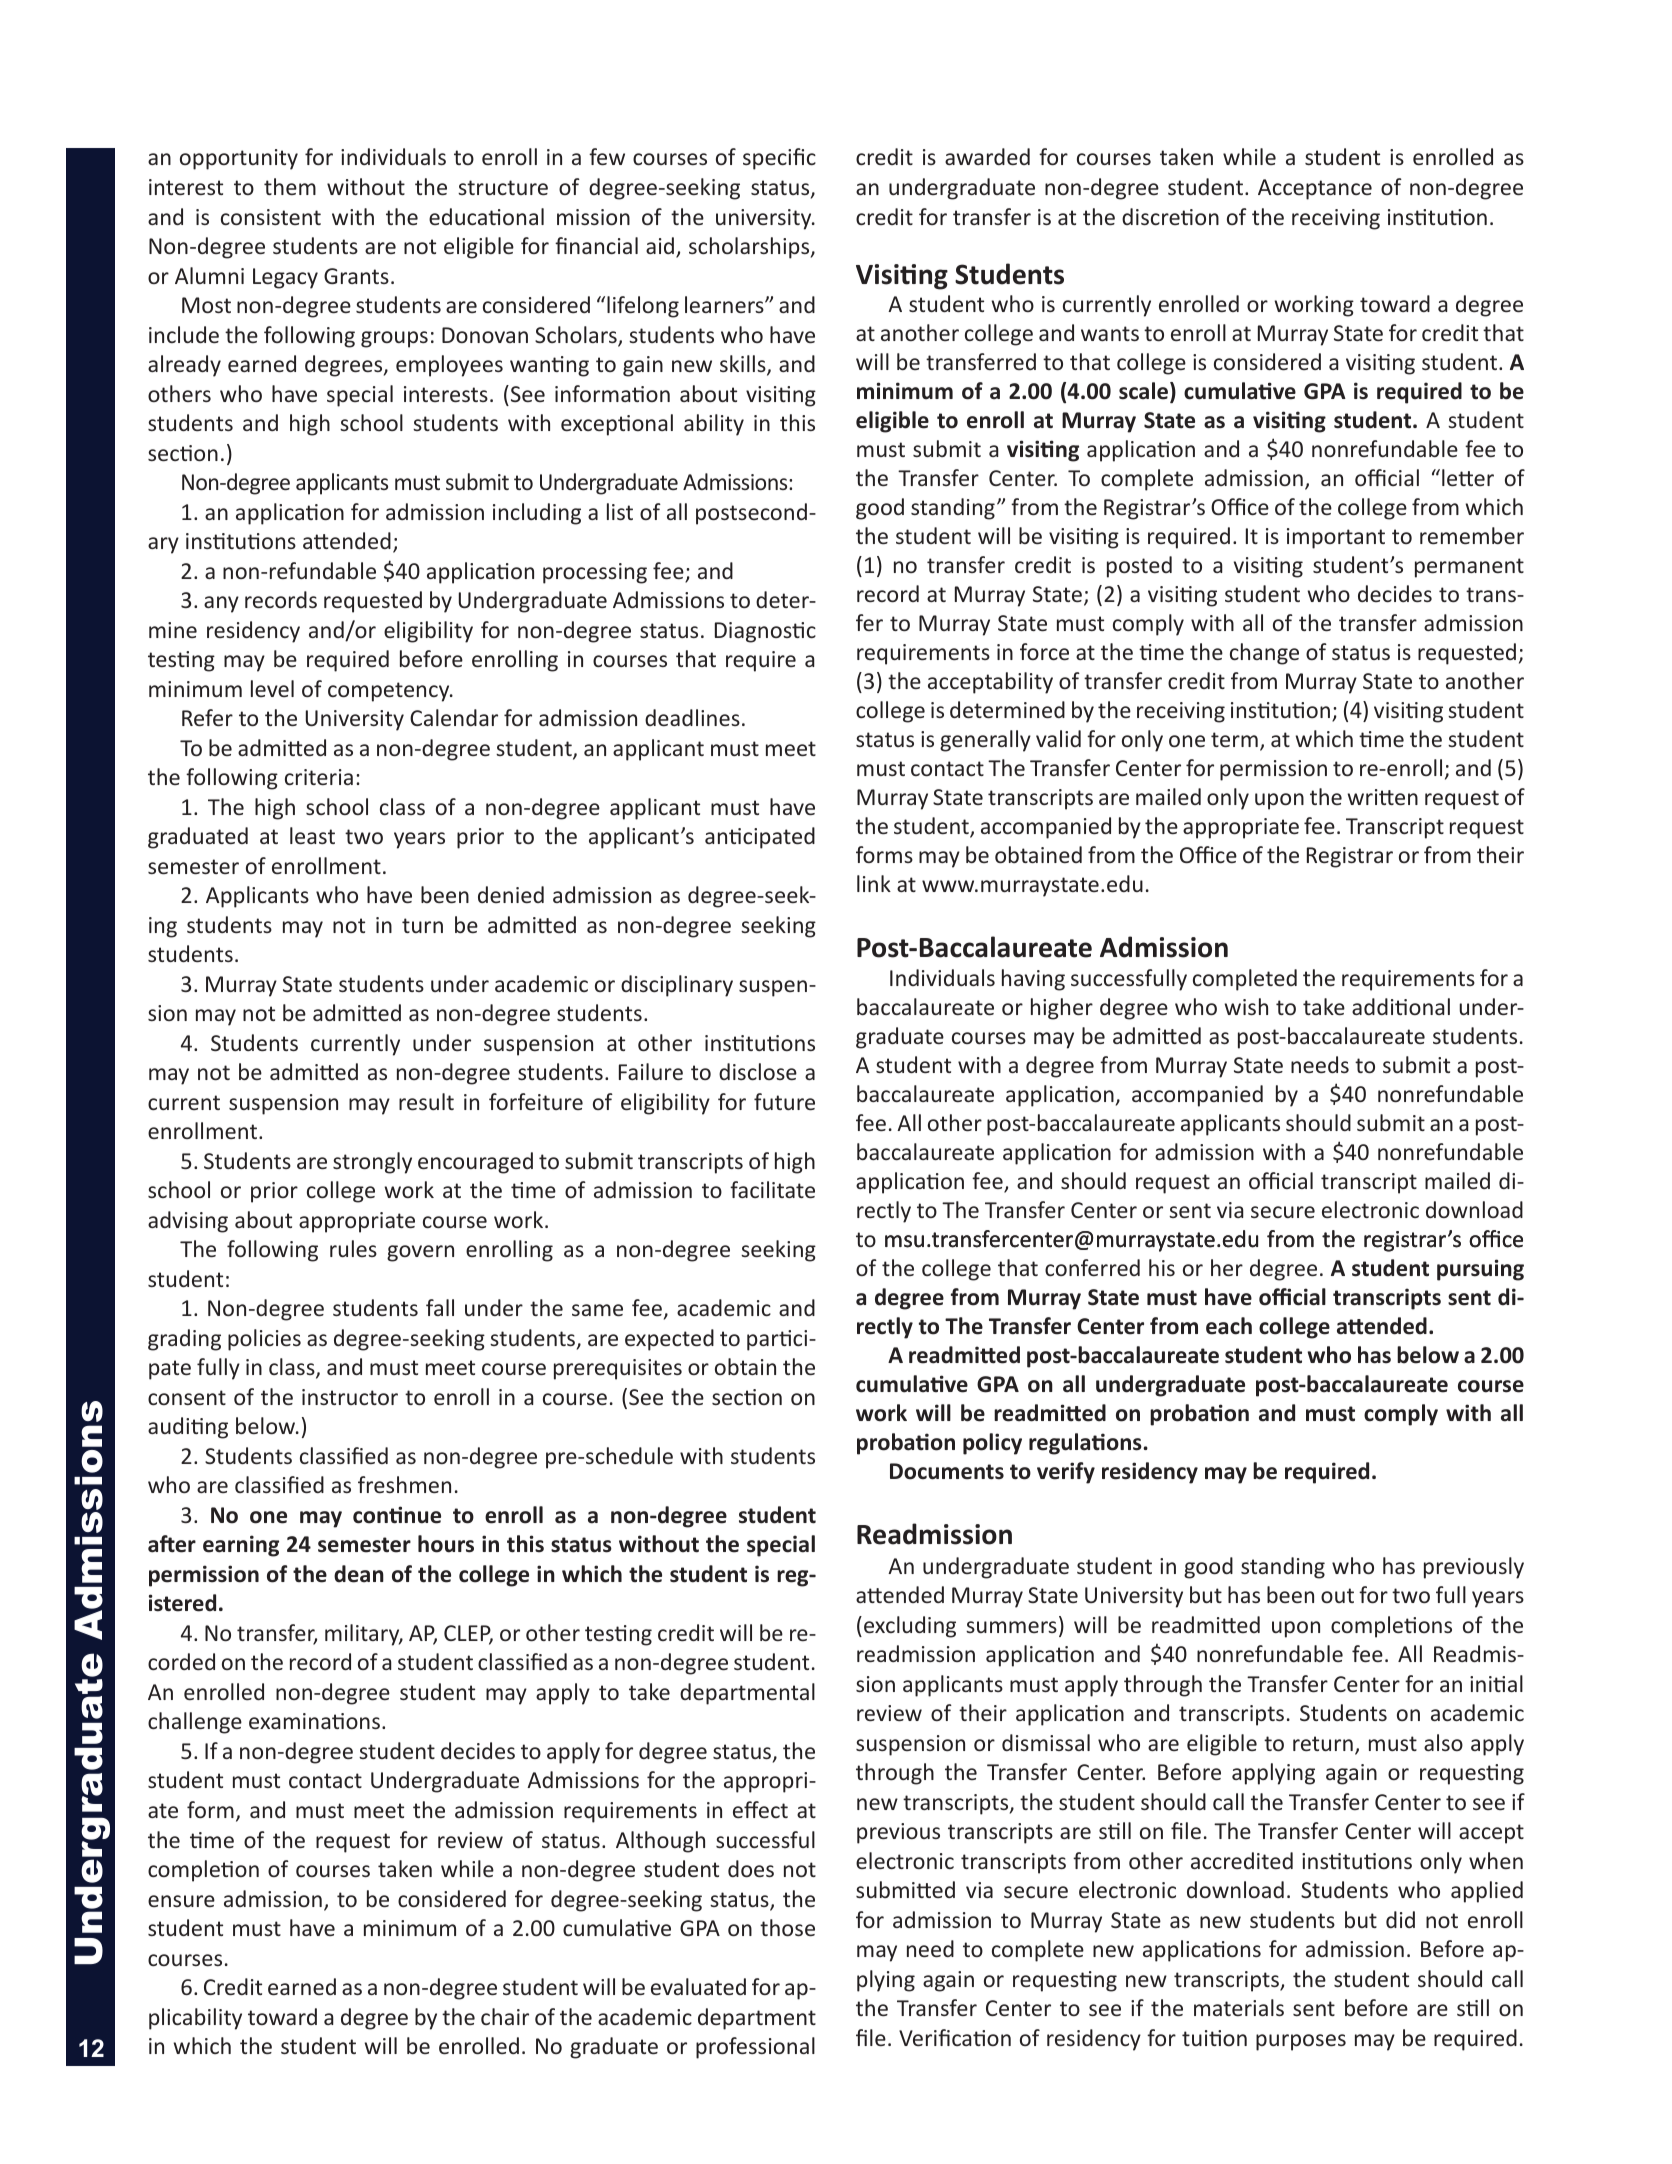  What do you see at coordinates (290, 186) in the screenshot?
I see `them` at bounding box center [290, 186].
